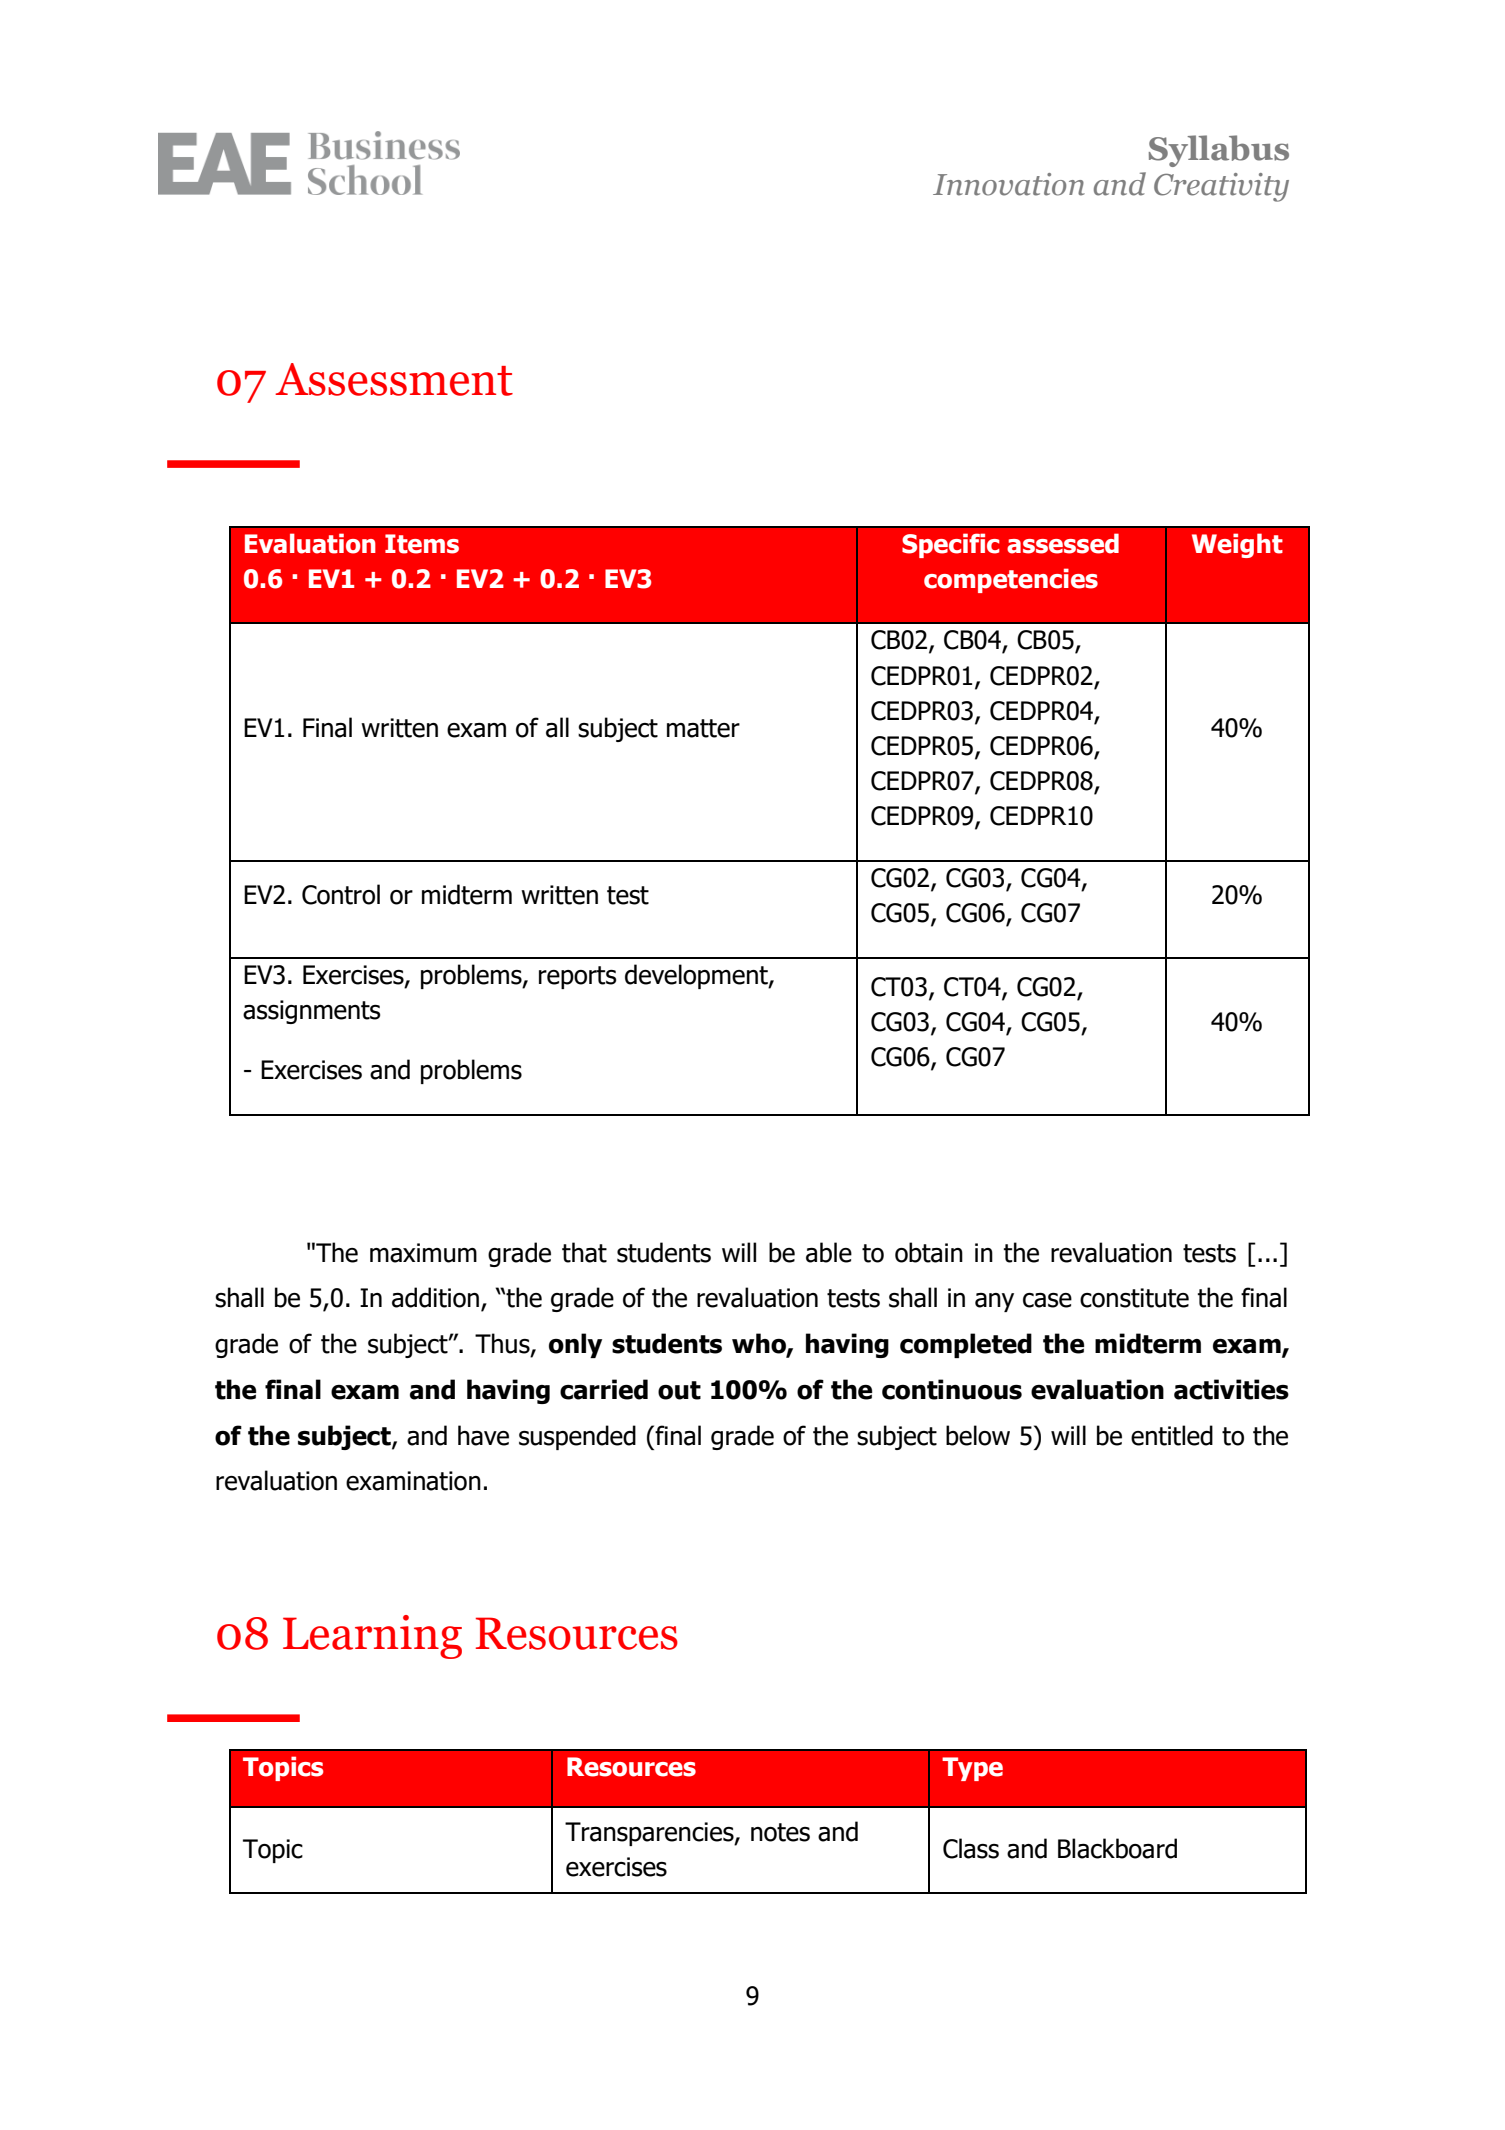  I want to click on Assessment, so click(394, 379).
